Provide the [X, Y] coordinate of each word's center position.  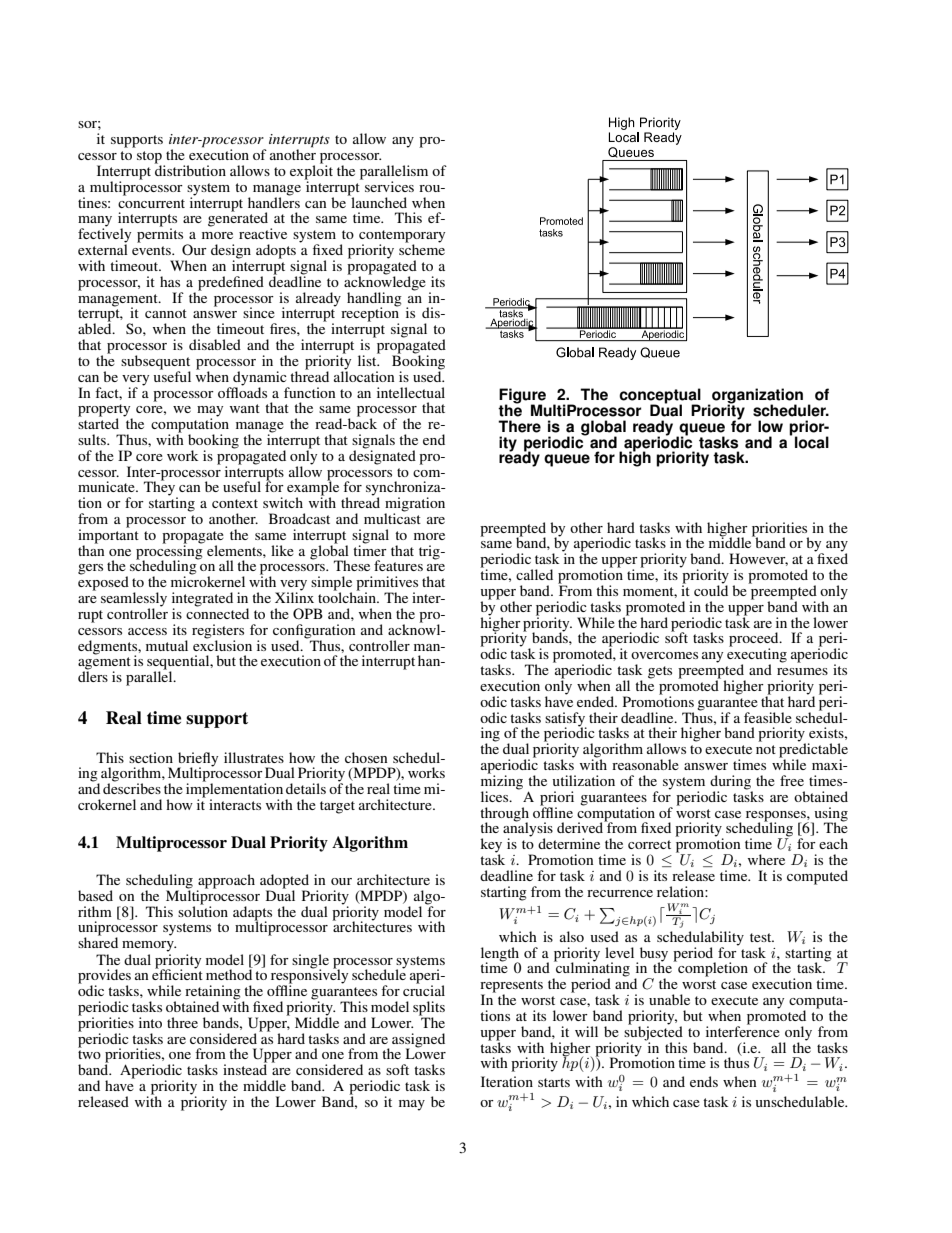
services [389, 186]
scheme [422, 248]
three [182, 1022]
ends [704, 1081]
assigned [418, 1041]
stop [149, 158]
